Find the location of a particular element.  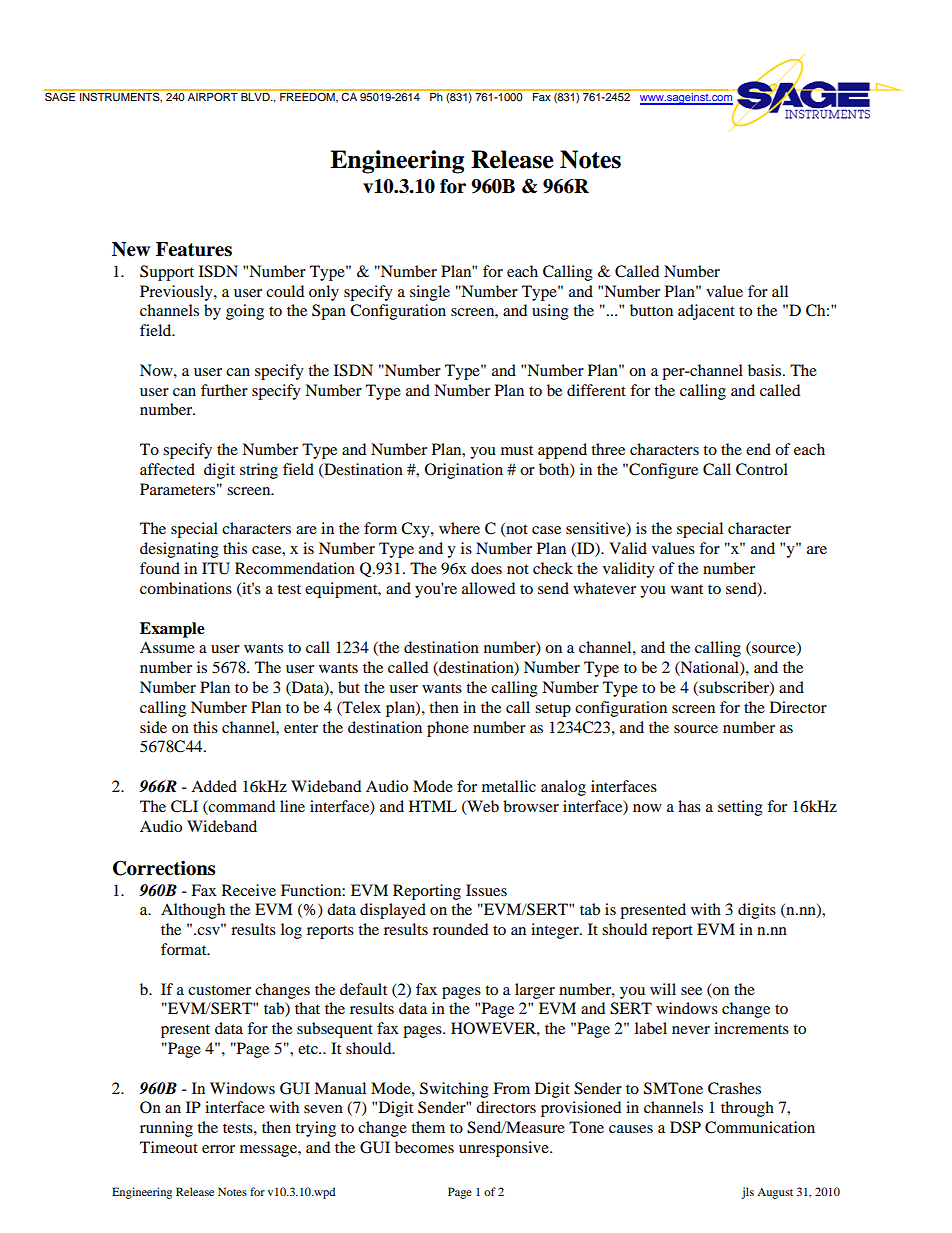

phone is located at coordinates (448, 729).
